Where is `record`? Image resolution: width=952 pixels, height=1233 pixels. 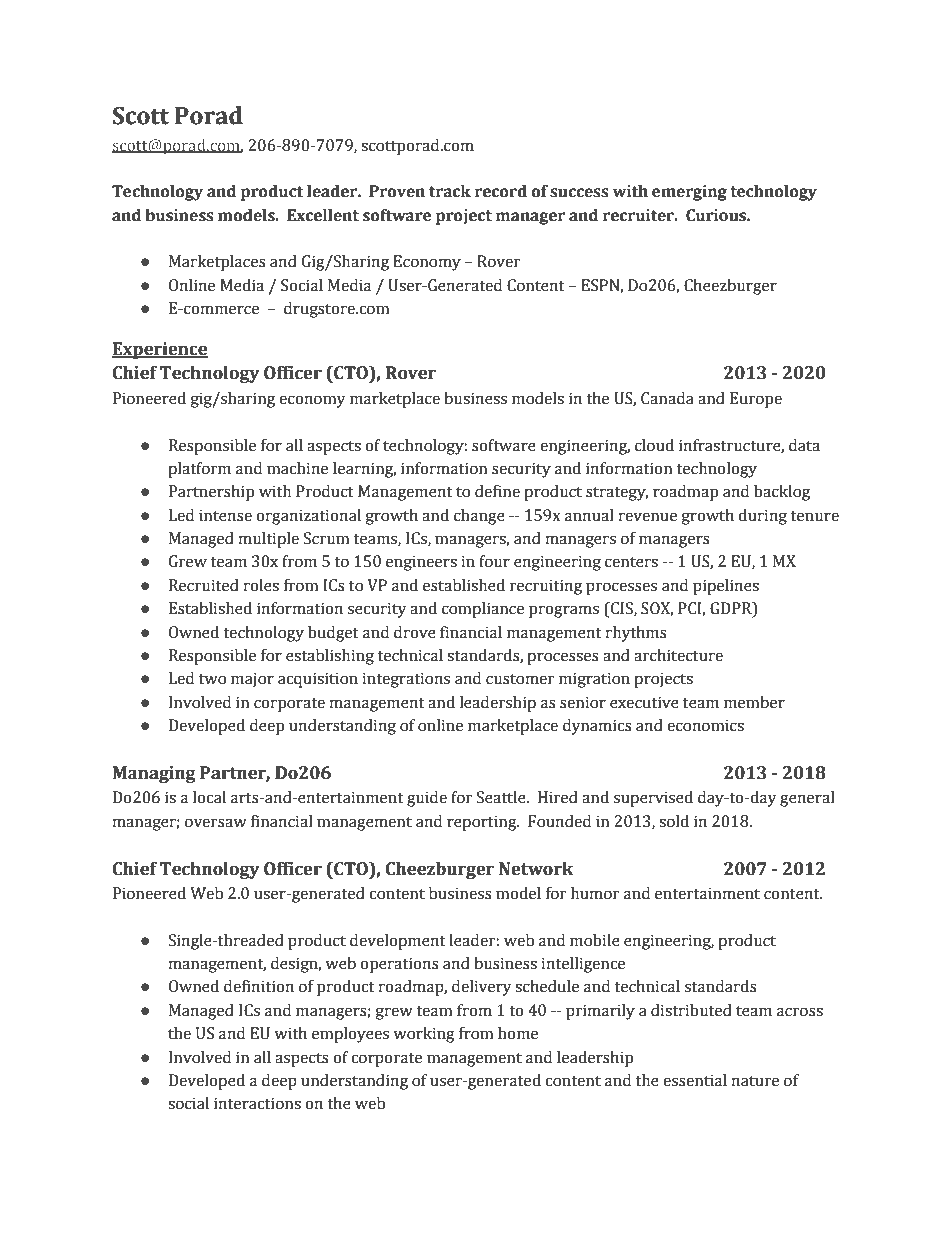
record is located at coordinates (501, 191).
